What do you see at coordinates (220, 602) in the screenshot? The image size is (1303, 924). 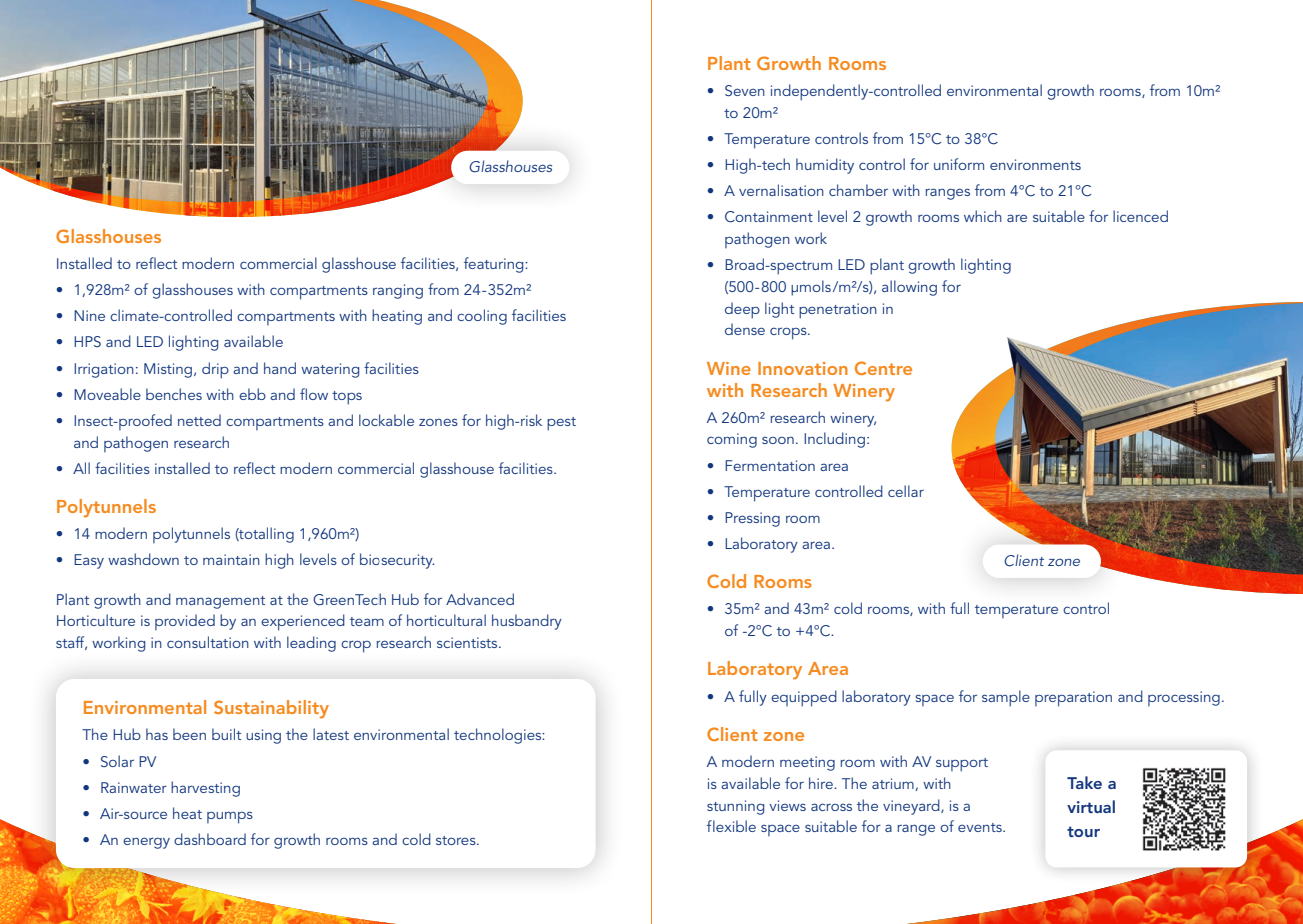 I see `management` at bounding box center [220, 602].
